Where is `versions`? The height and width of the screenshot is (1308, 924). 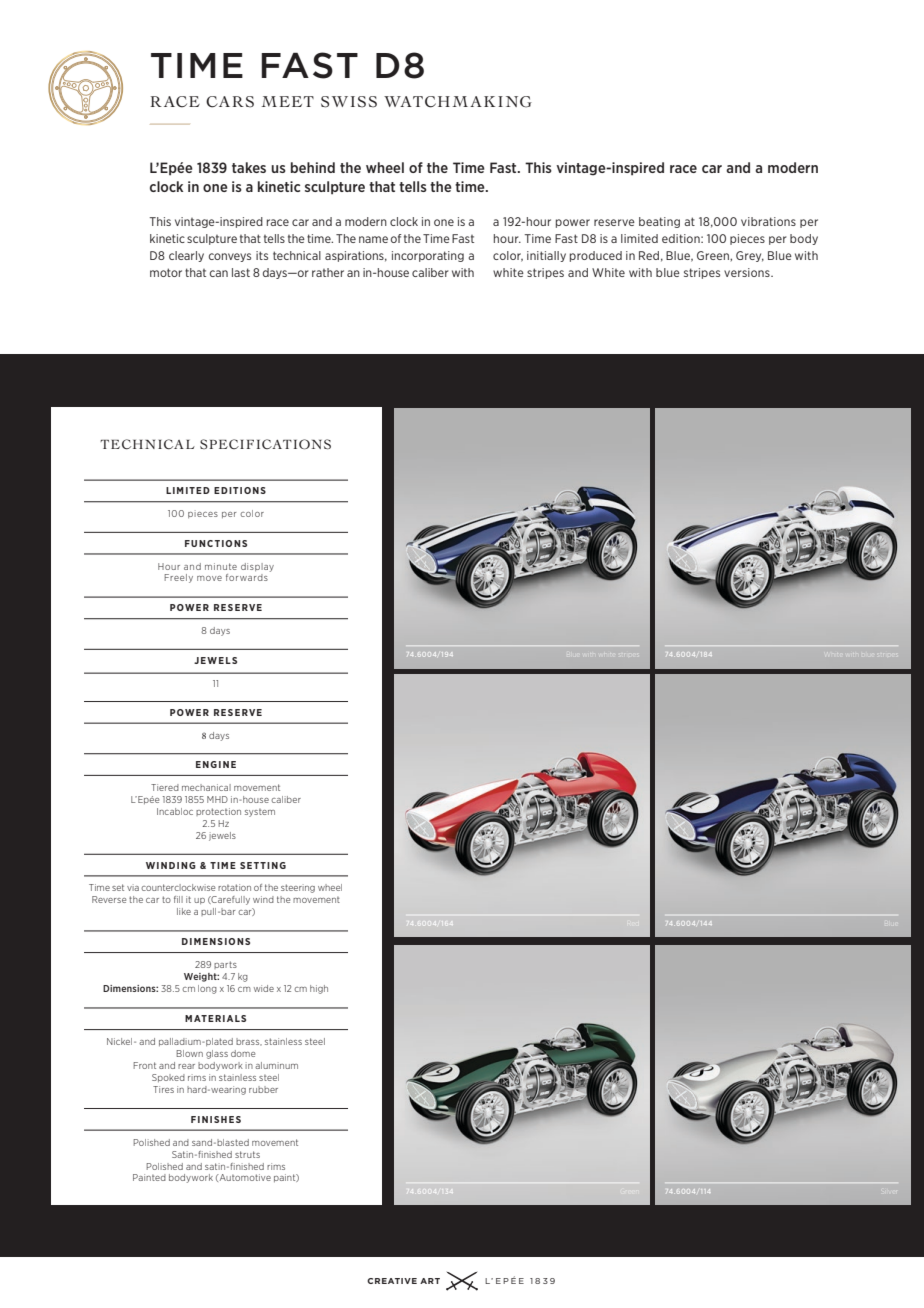
versions is located at coordinates (748, 272).
